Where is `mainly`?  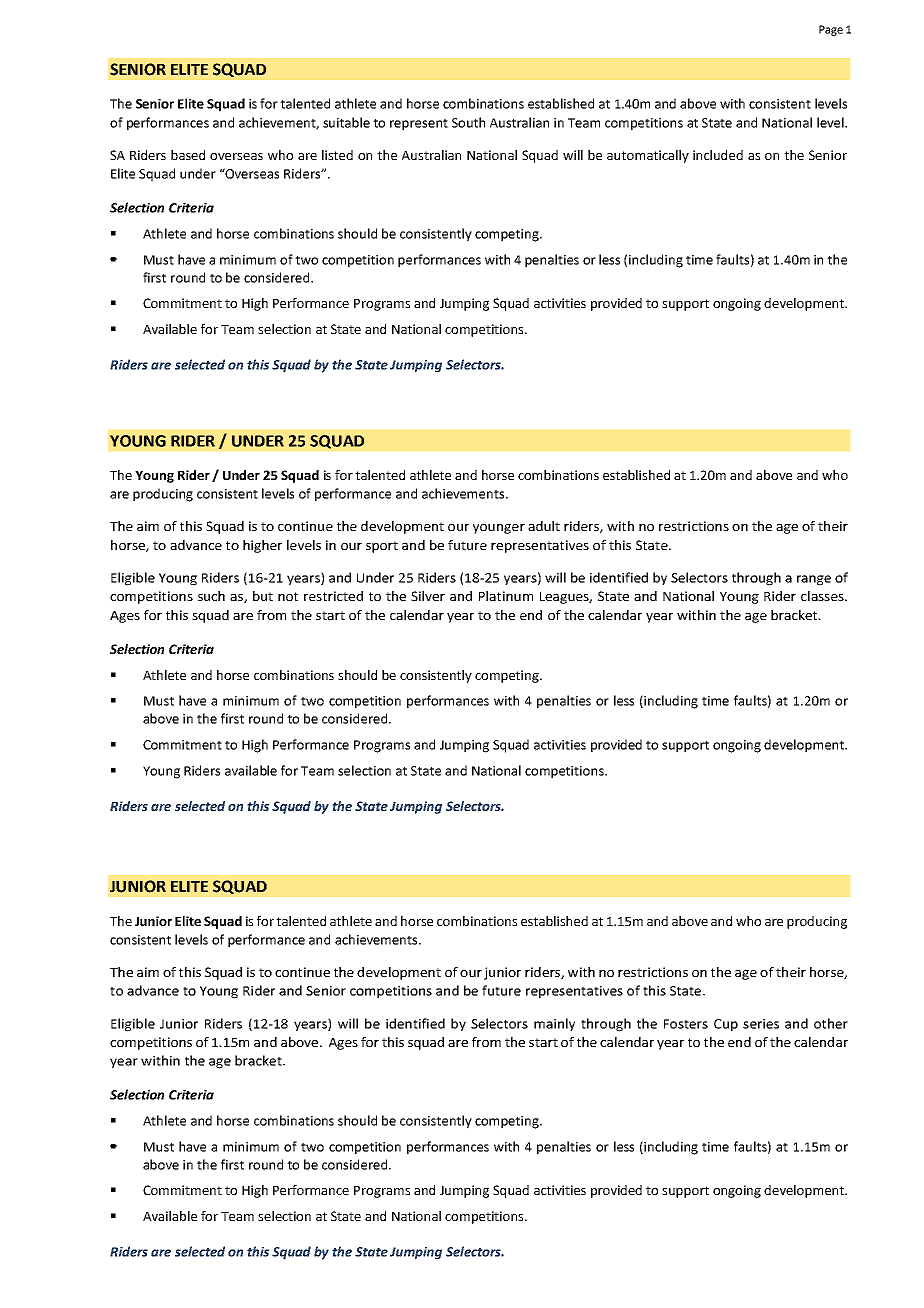 mainly is located at coordinates (554, 1024).
